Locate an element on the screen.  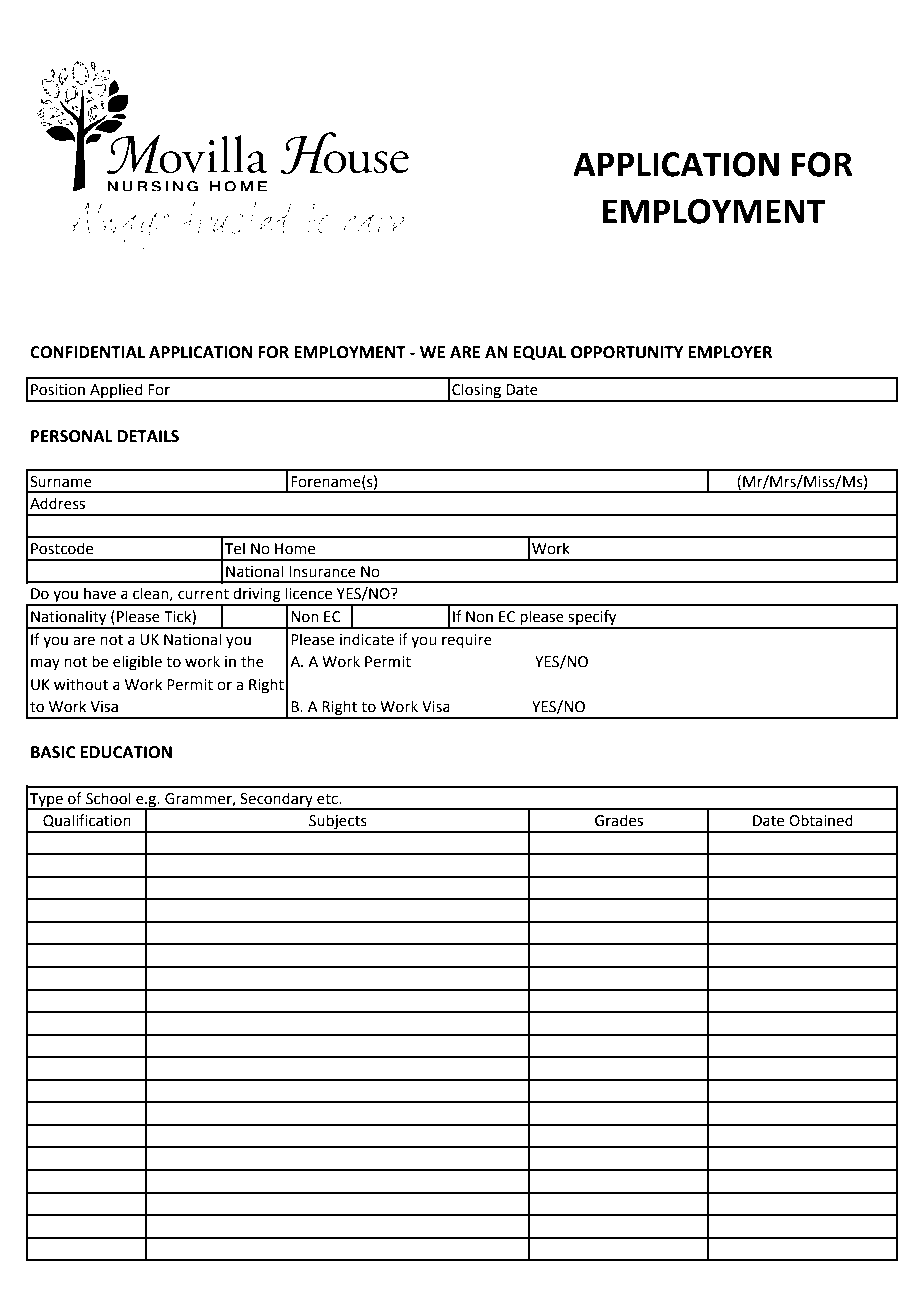
EMPLOYER is located at coordinates (730, 352).
